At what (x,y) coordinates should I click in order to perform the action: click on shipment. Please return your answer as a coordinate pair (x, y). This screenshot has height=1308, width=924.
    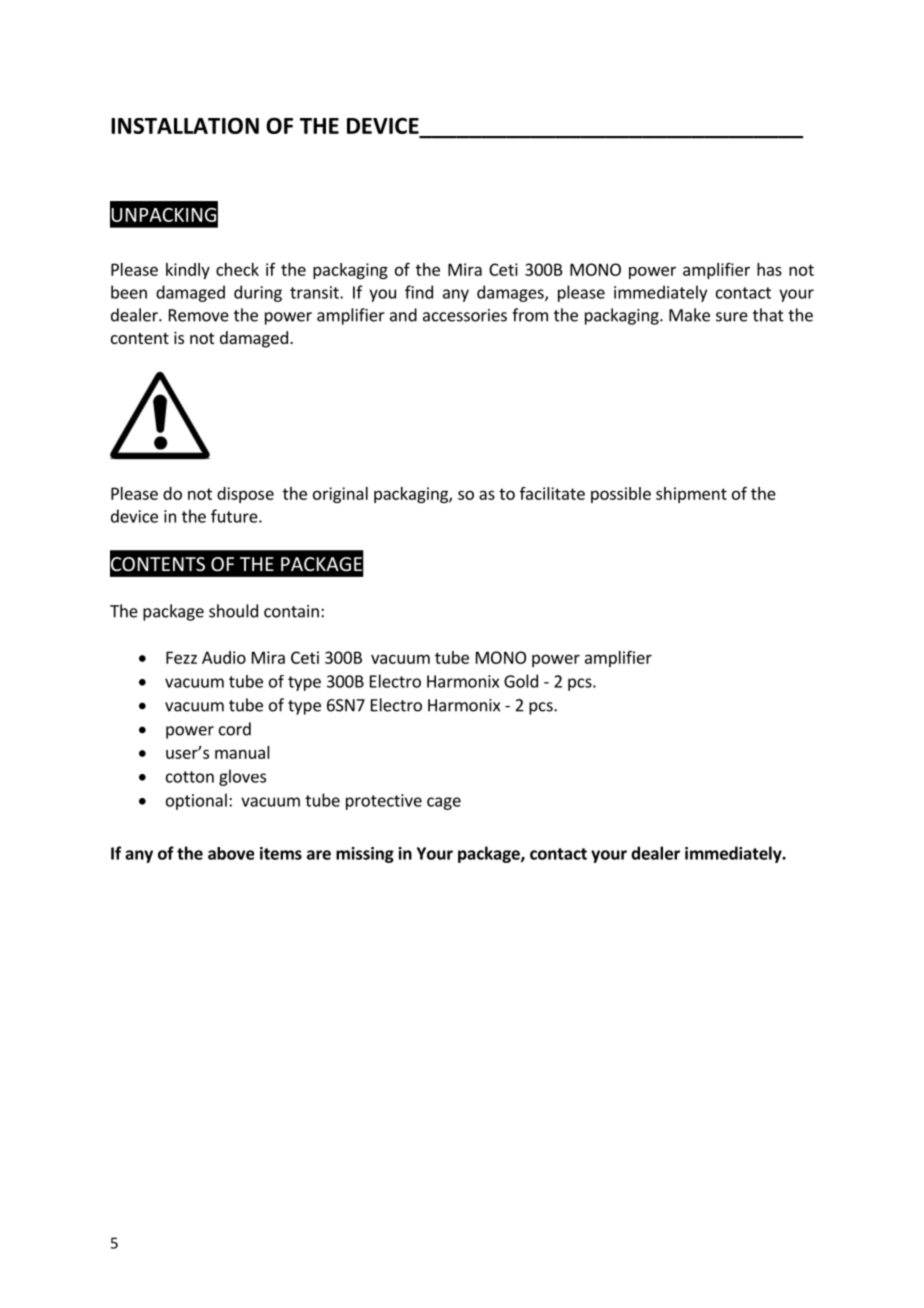
    Looking at the image, I should click on (691, 495).
